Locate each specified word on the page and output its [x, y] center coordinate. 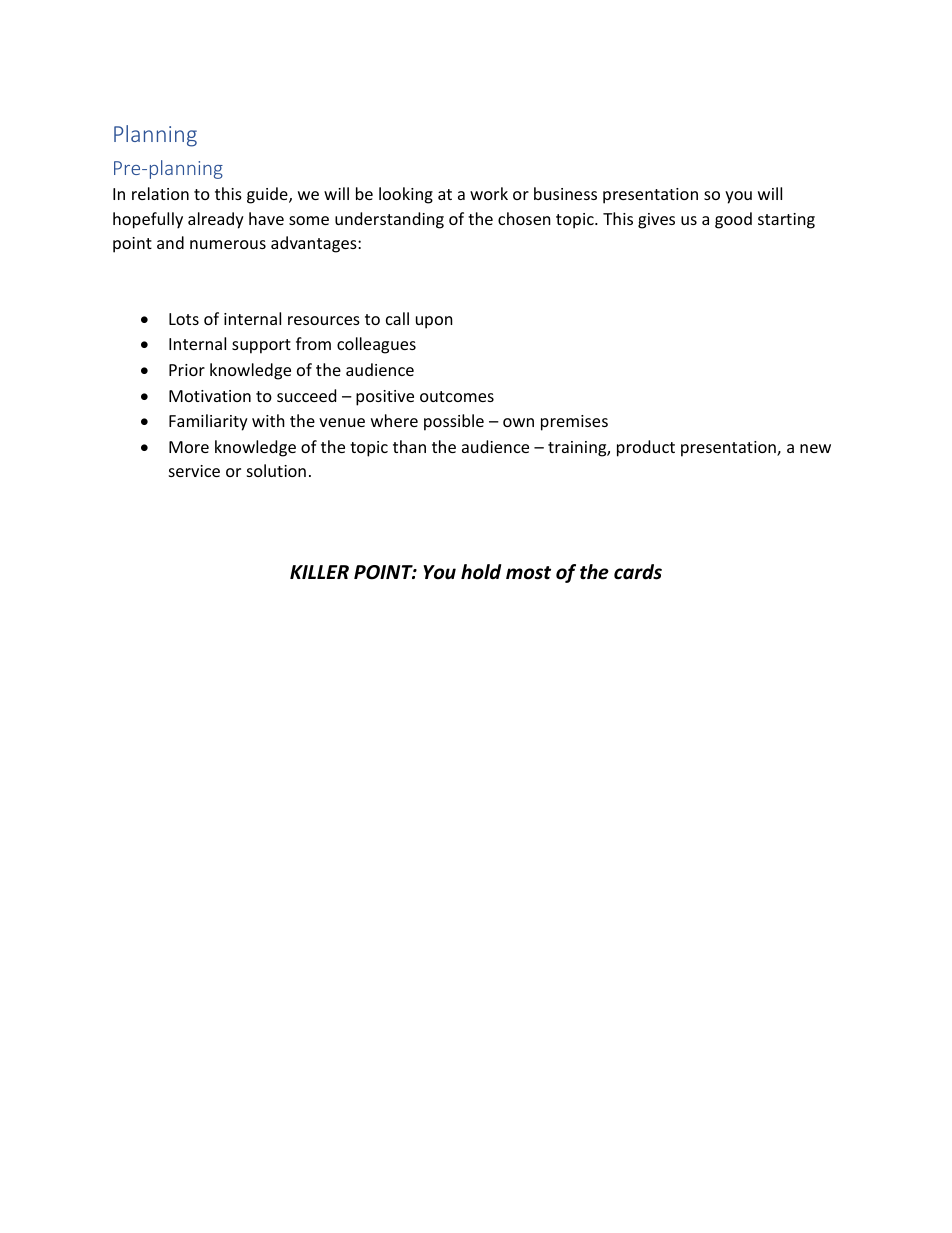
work [489, 193]
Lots [184, 319]
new [815, 448]
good [733, 220]
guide [268, 195]
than [409, 446]
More [189, 447]
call [397, 318]
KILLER [319, 572]
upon [434, 322]
